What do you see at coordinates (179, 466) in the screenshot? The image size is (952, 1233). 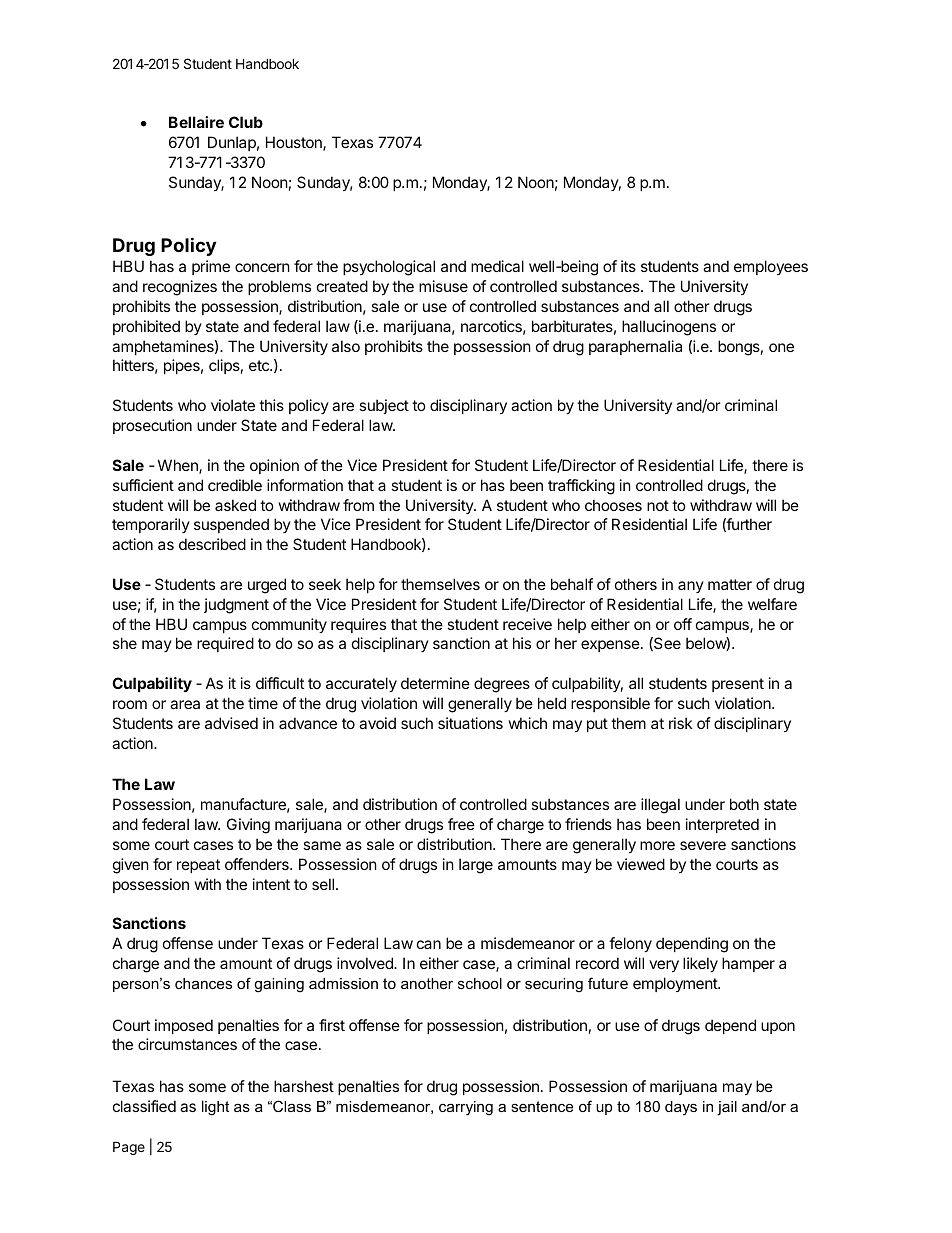 I see `When` at bounding box center [179, 466].
